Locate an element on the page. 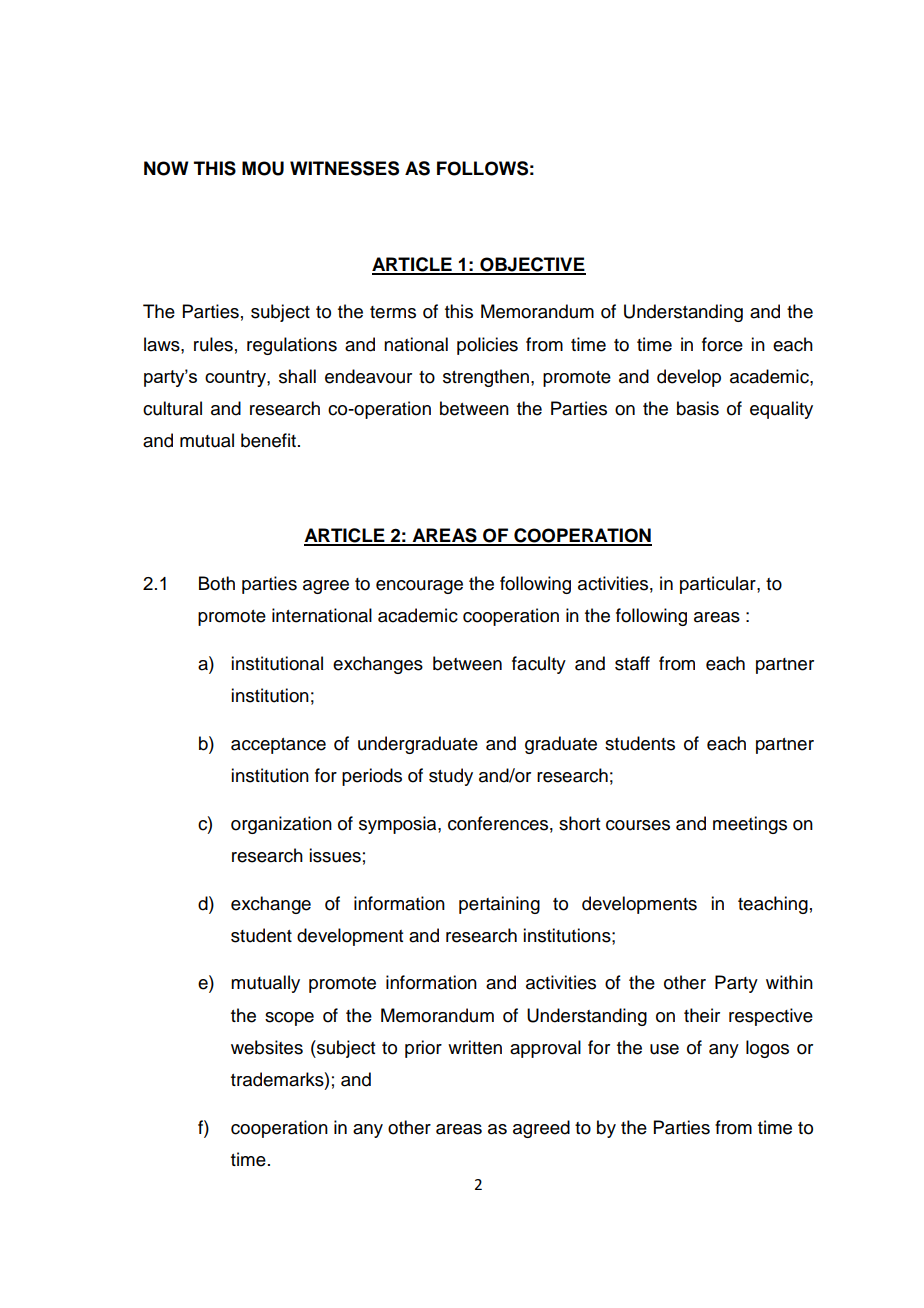  force is located at coordinates (722, 344).
